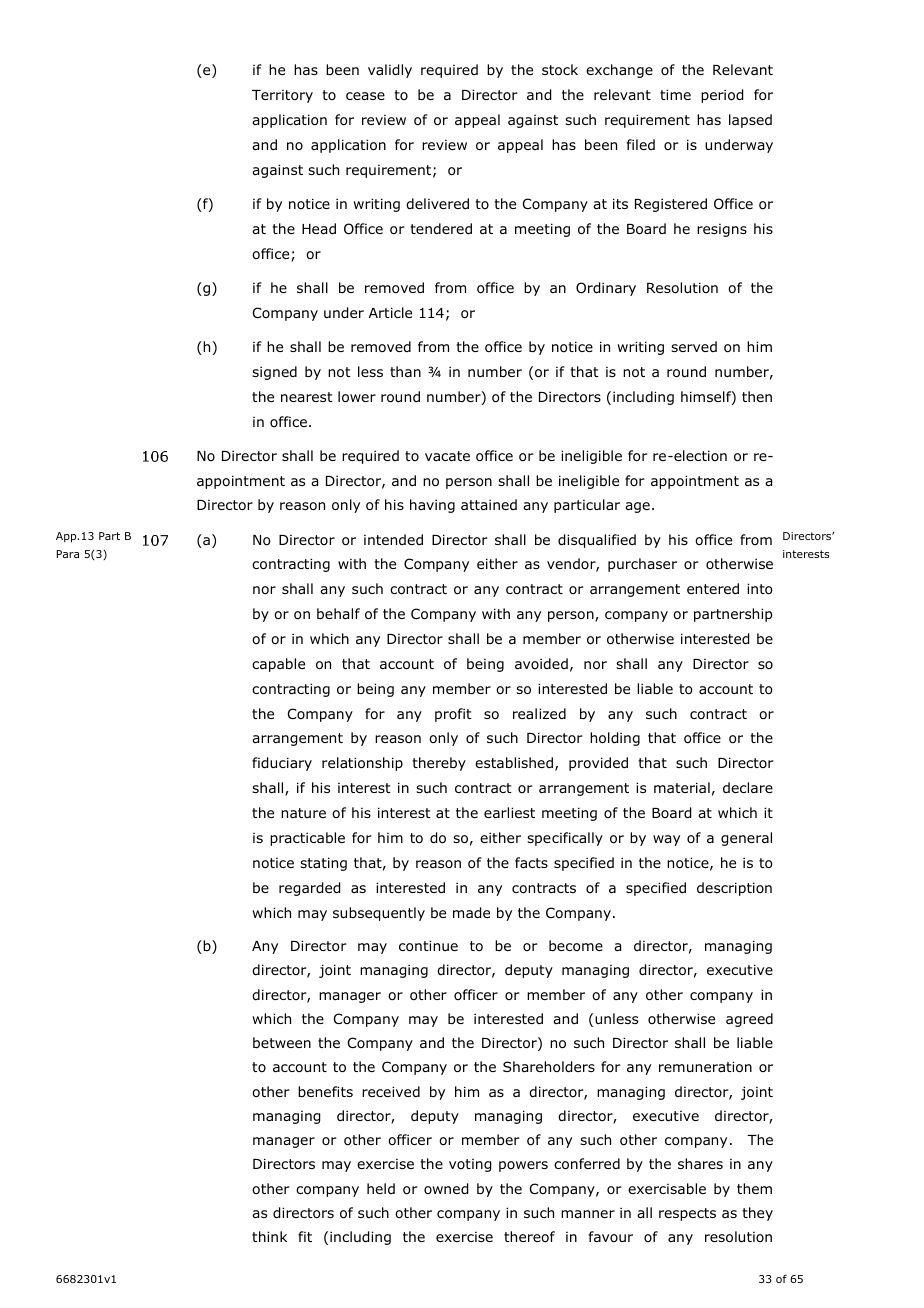  What do you see at coordinates (694, 346) in the image?
I see `served` at bounding box center [694, 346].
